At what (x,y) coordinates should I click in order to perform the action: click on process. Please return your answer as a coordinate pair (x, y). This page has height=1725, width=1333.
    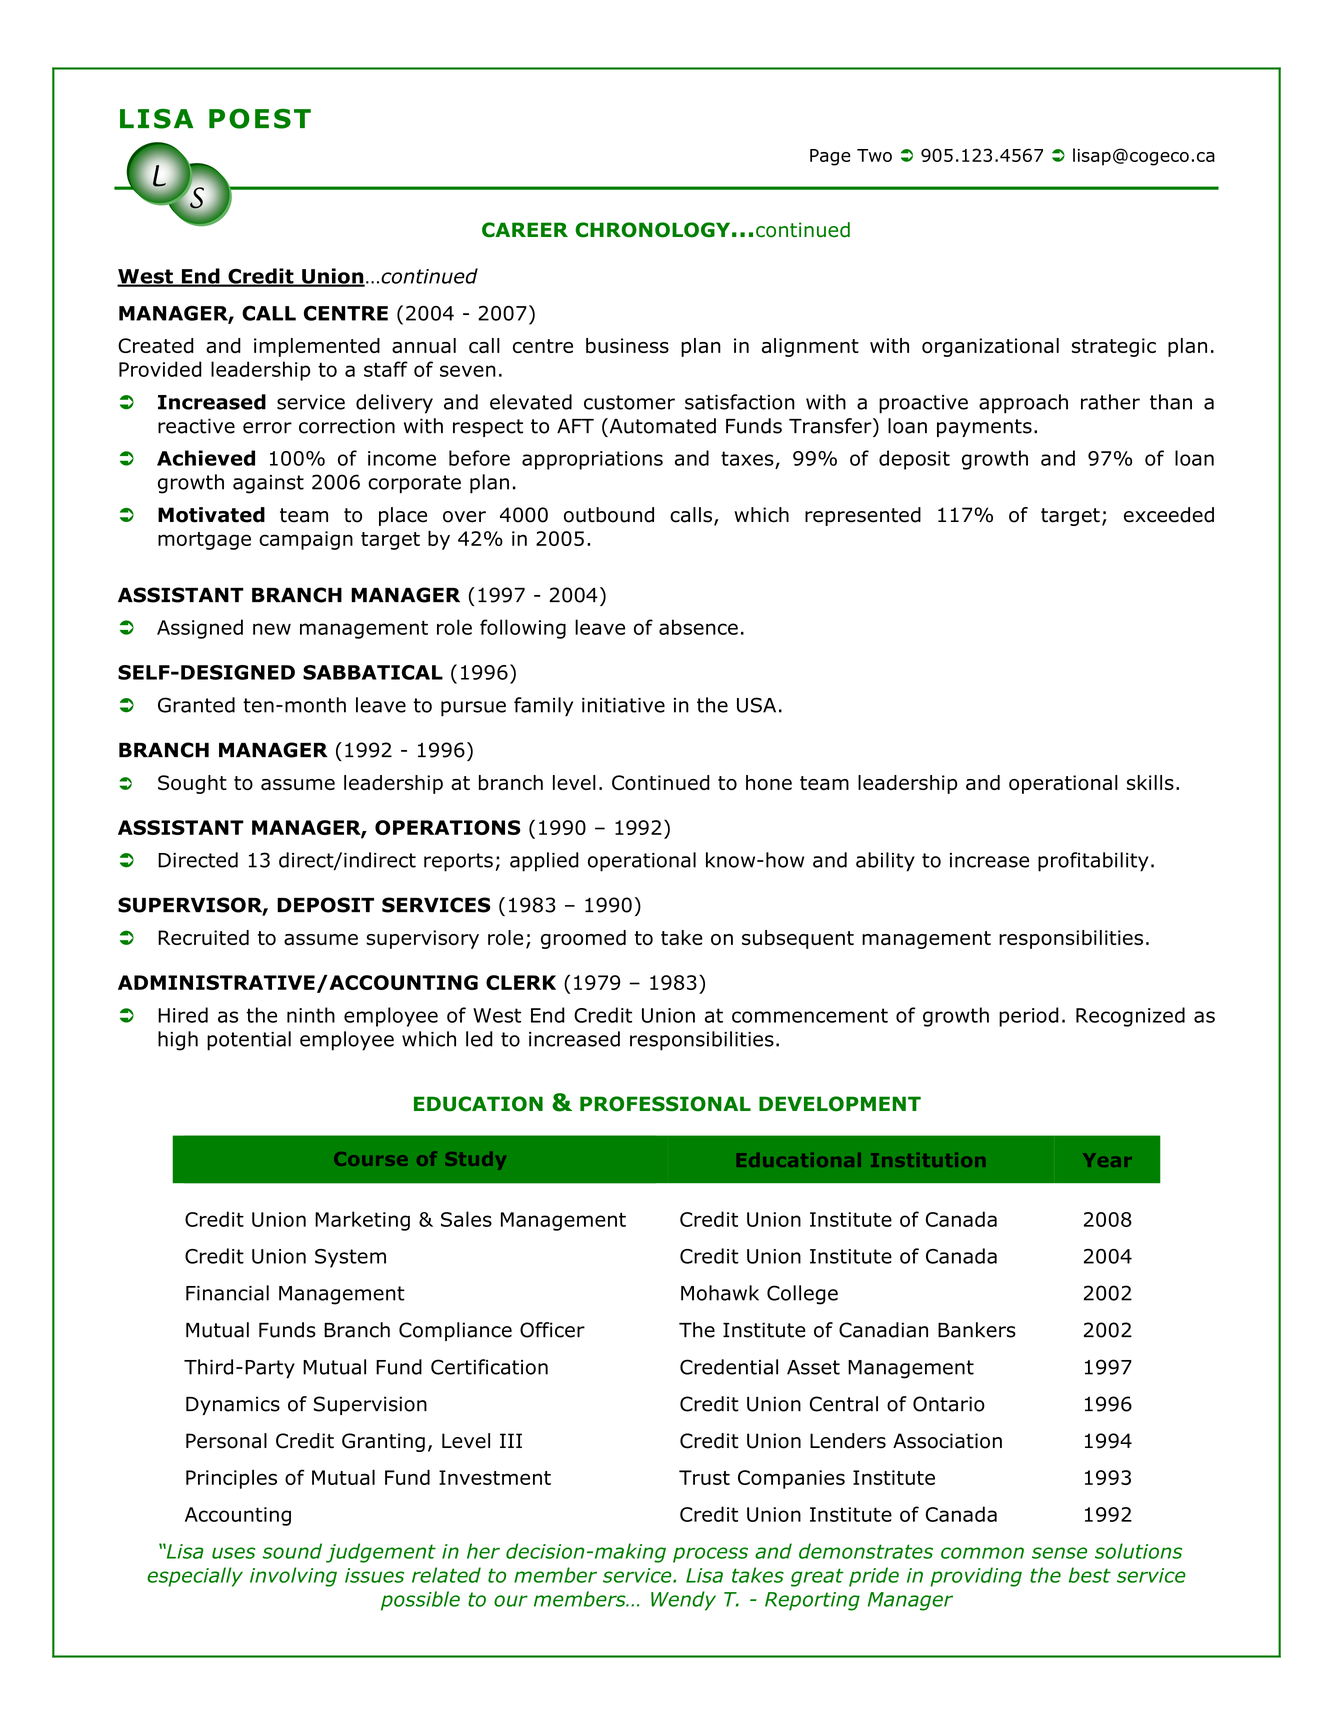
    Looking at the image, I should click on (710, 1555).
